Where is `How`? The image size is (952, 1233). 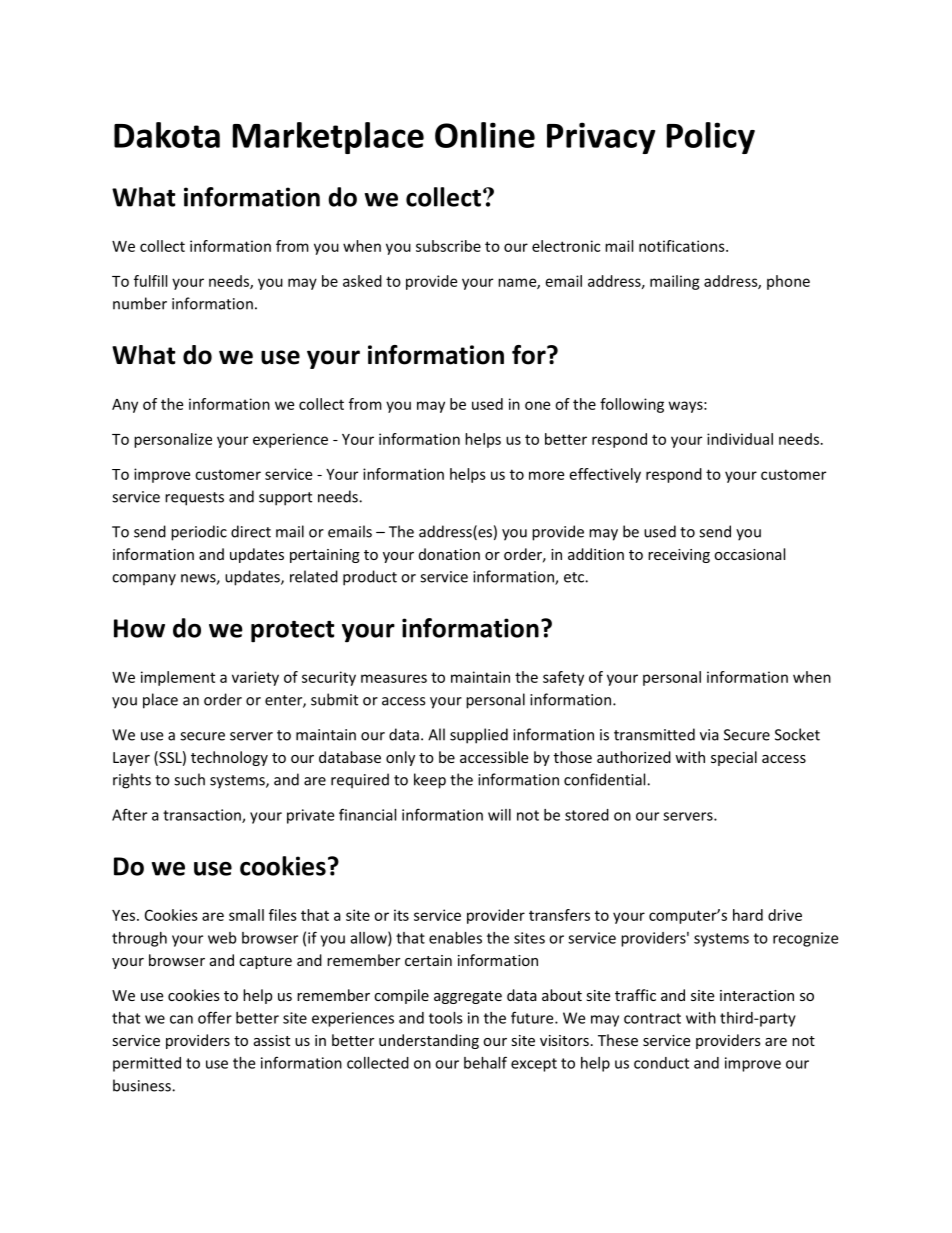
How is located at coordinates (139, 628).
